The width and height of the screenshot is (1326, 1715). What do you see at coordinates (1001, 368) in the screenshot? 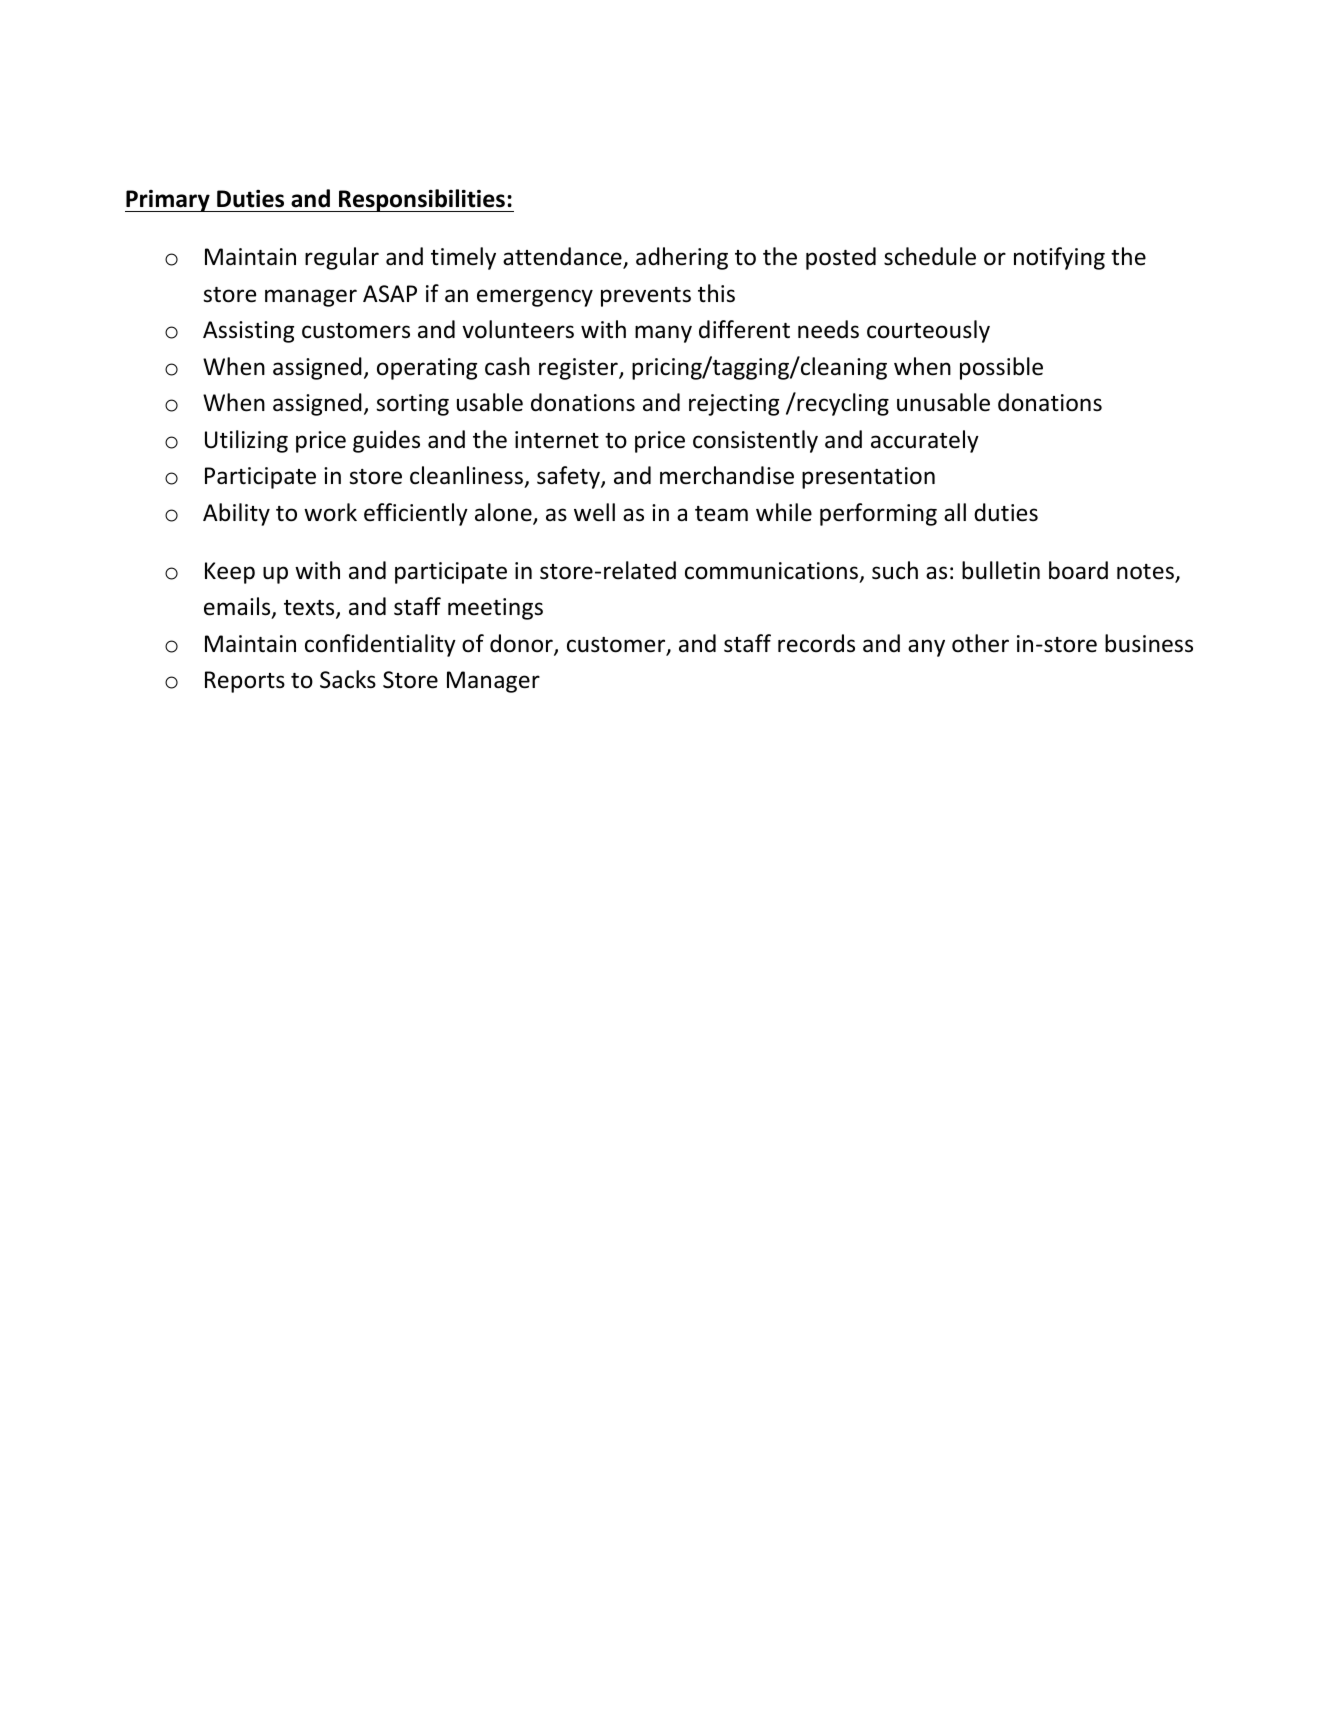
I see `possible` at bounding box center [1001, 368].
